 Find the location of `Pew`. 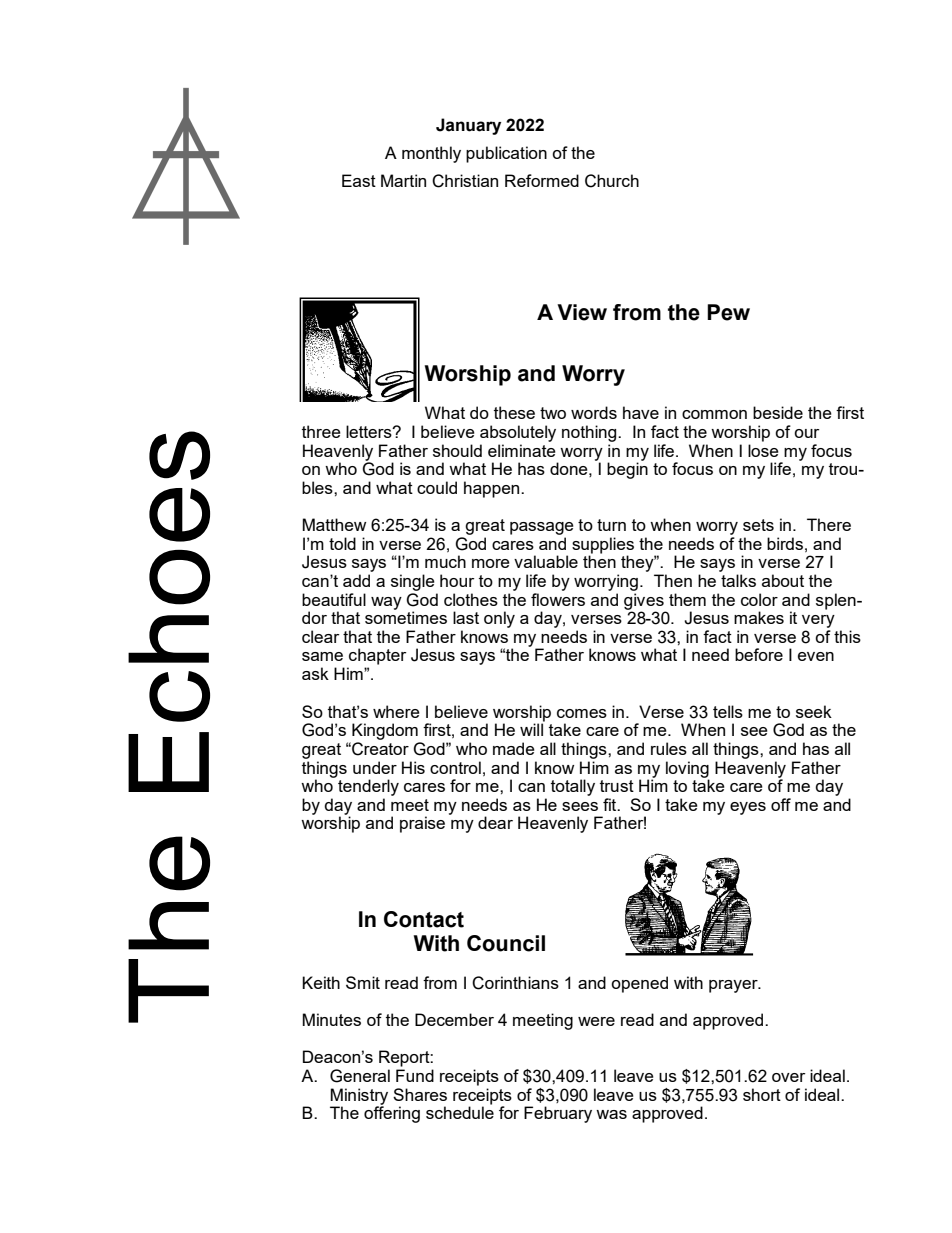

Pew is located at coordinates (728, 312).
